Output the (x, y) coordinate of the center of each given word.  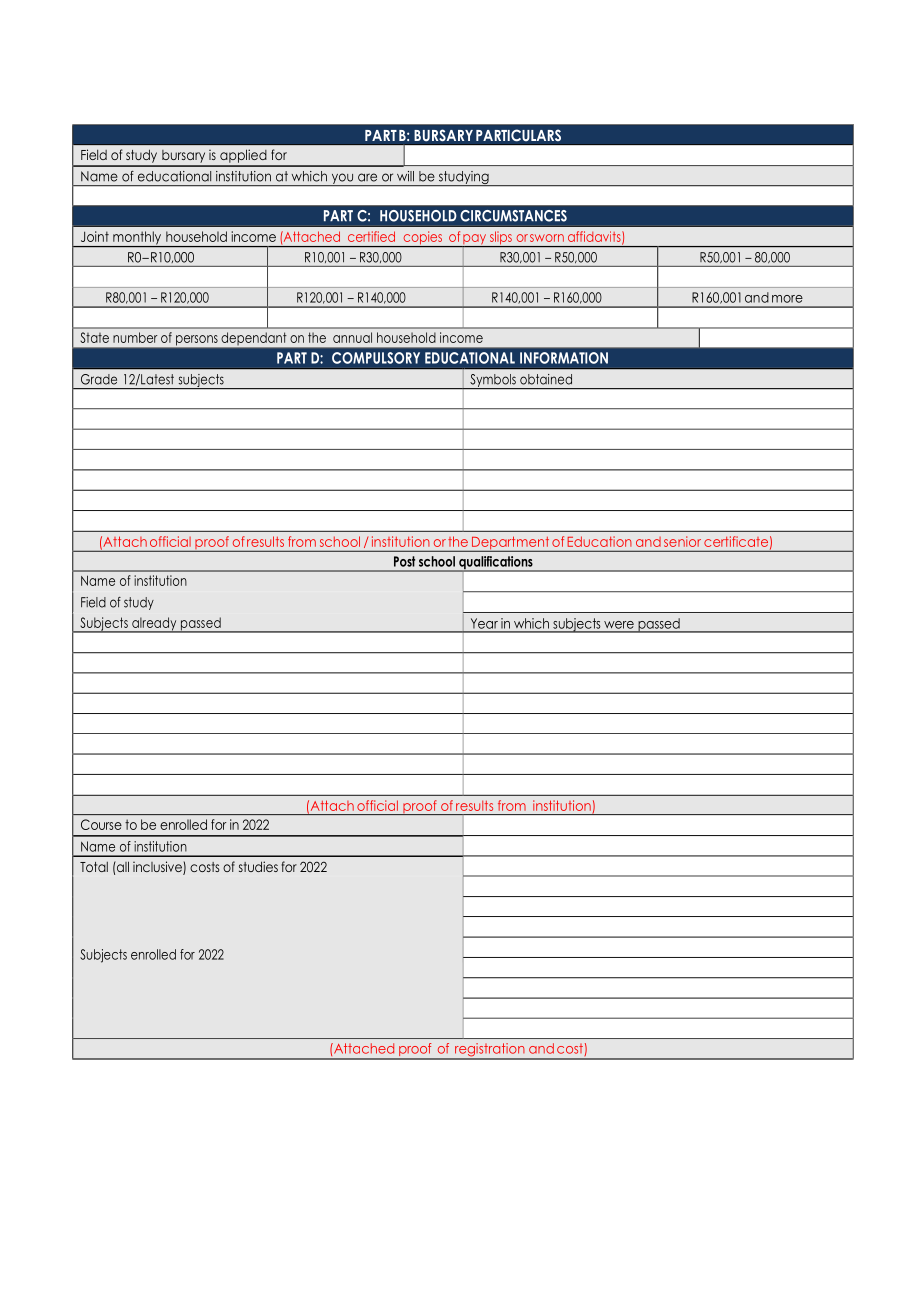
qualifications (496, 564)
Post (404, 561)
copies (423, 239)
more (787, 299)
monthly (137, 239)
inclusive (158, 868)
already (154, 625)
